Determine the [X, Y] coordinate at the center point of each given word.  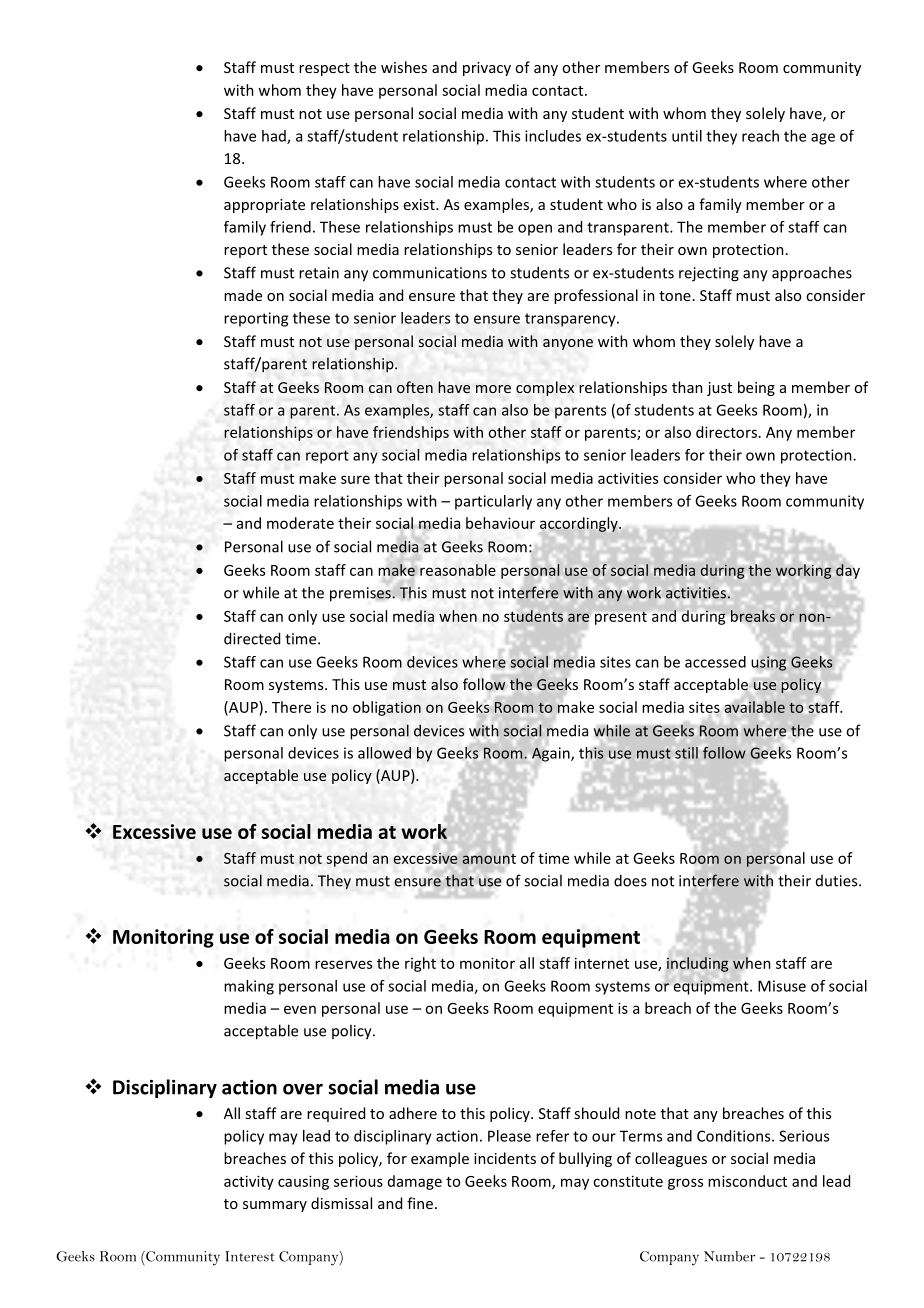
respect [324, 69]
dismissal [341, 1203]
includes [553, 136]
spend [346, 859]
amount [489, 859]
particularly [493, 502]
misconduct [747, 1181]
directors [726, 432]
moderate [300, 523]
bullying [585, 1159]
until [687, 136]
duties [838, 881]
